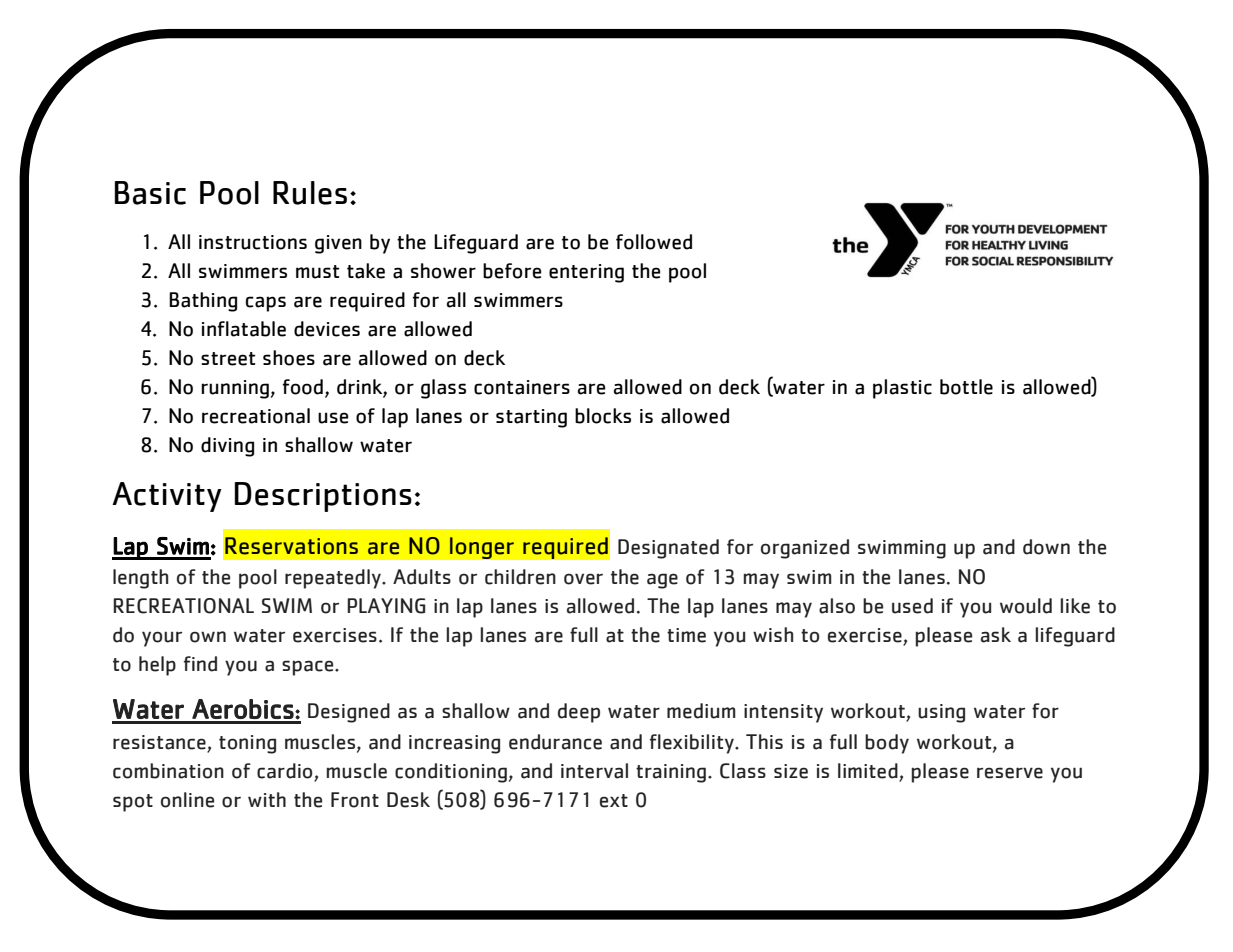  Describe the element at coordinates (668, 549) in the screenshot. I see `Designated` at that location.
